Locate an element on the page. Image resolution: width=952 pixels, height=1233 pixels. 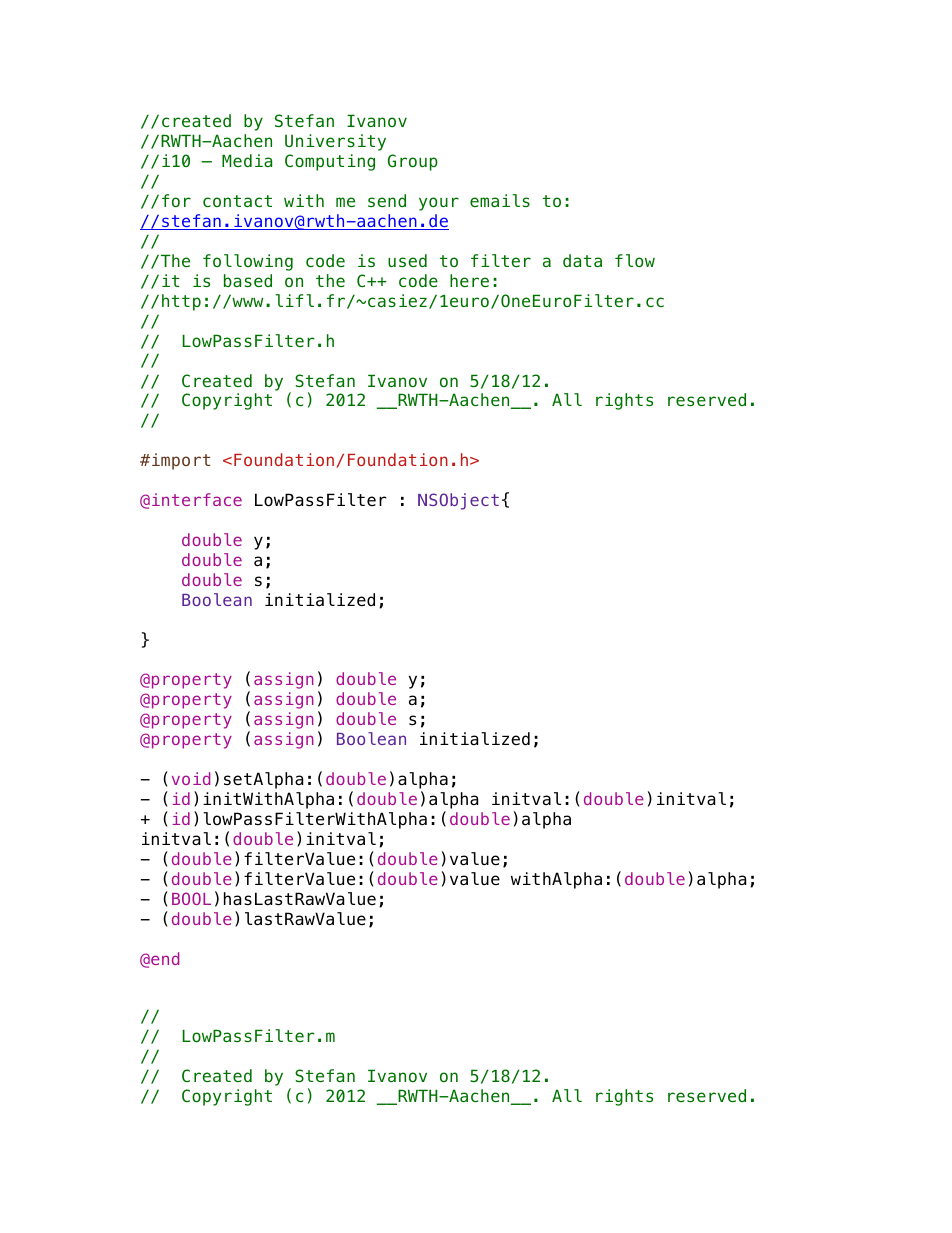
Group is located at coordinates (413, 162).
